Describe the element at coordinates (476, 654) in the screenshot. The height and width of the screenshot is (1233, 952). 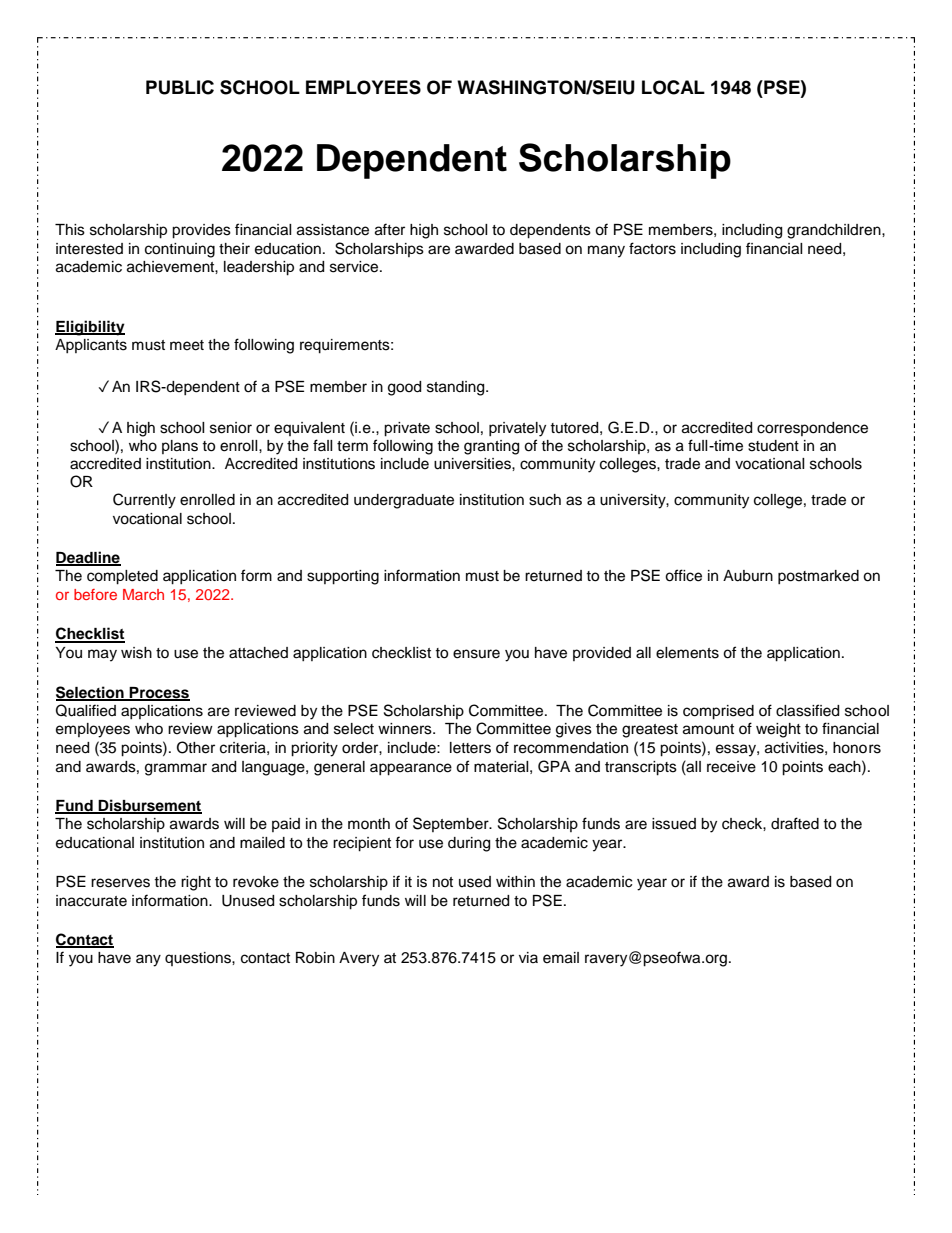
I see `ensure` at that location.
